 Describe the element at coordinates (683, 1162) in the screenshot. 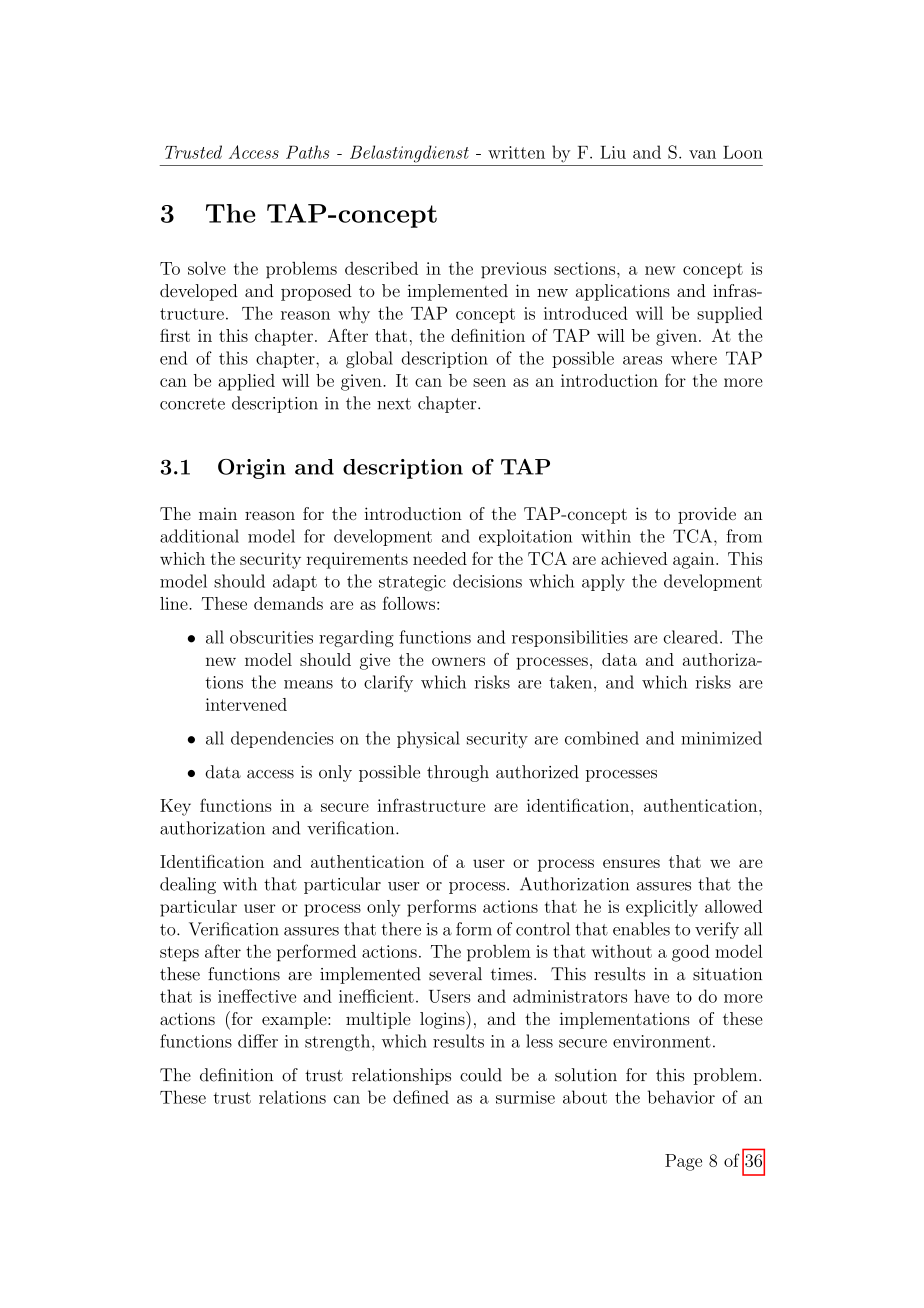

I see `Page` at that location.
